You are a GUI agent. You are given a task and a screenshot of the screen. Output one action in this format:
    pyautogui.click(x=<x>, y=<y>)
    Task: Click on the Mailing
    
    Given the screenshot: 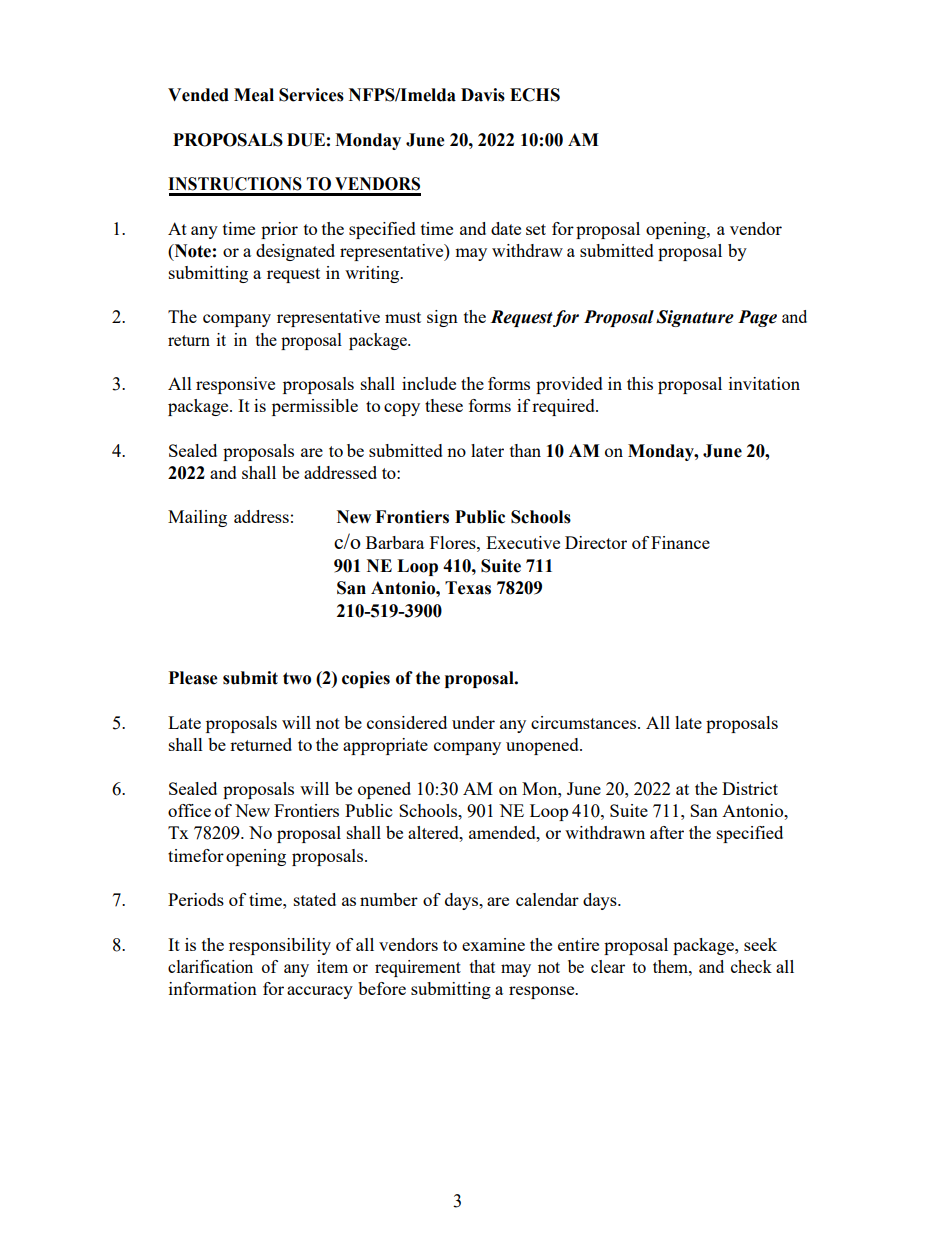 What is the action you would take?
    pyautogui.click(x=197, y=518)
